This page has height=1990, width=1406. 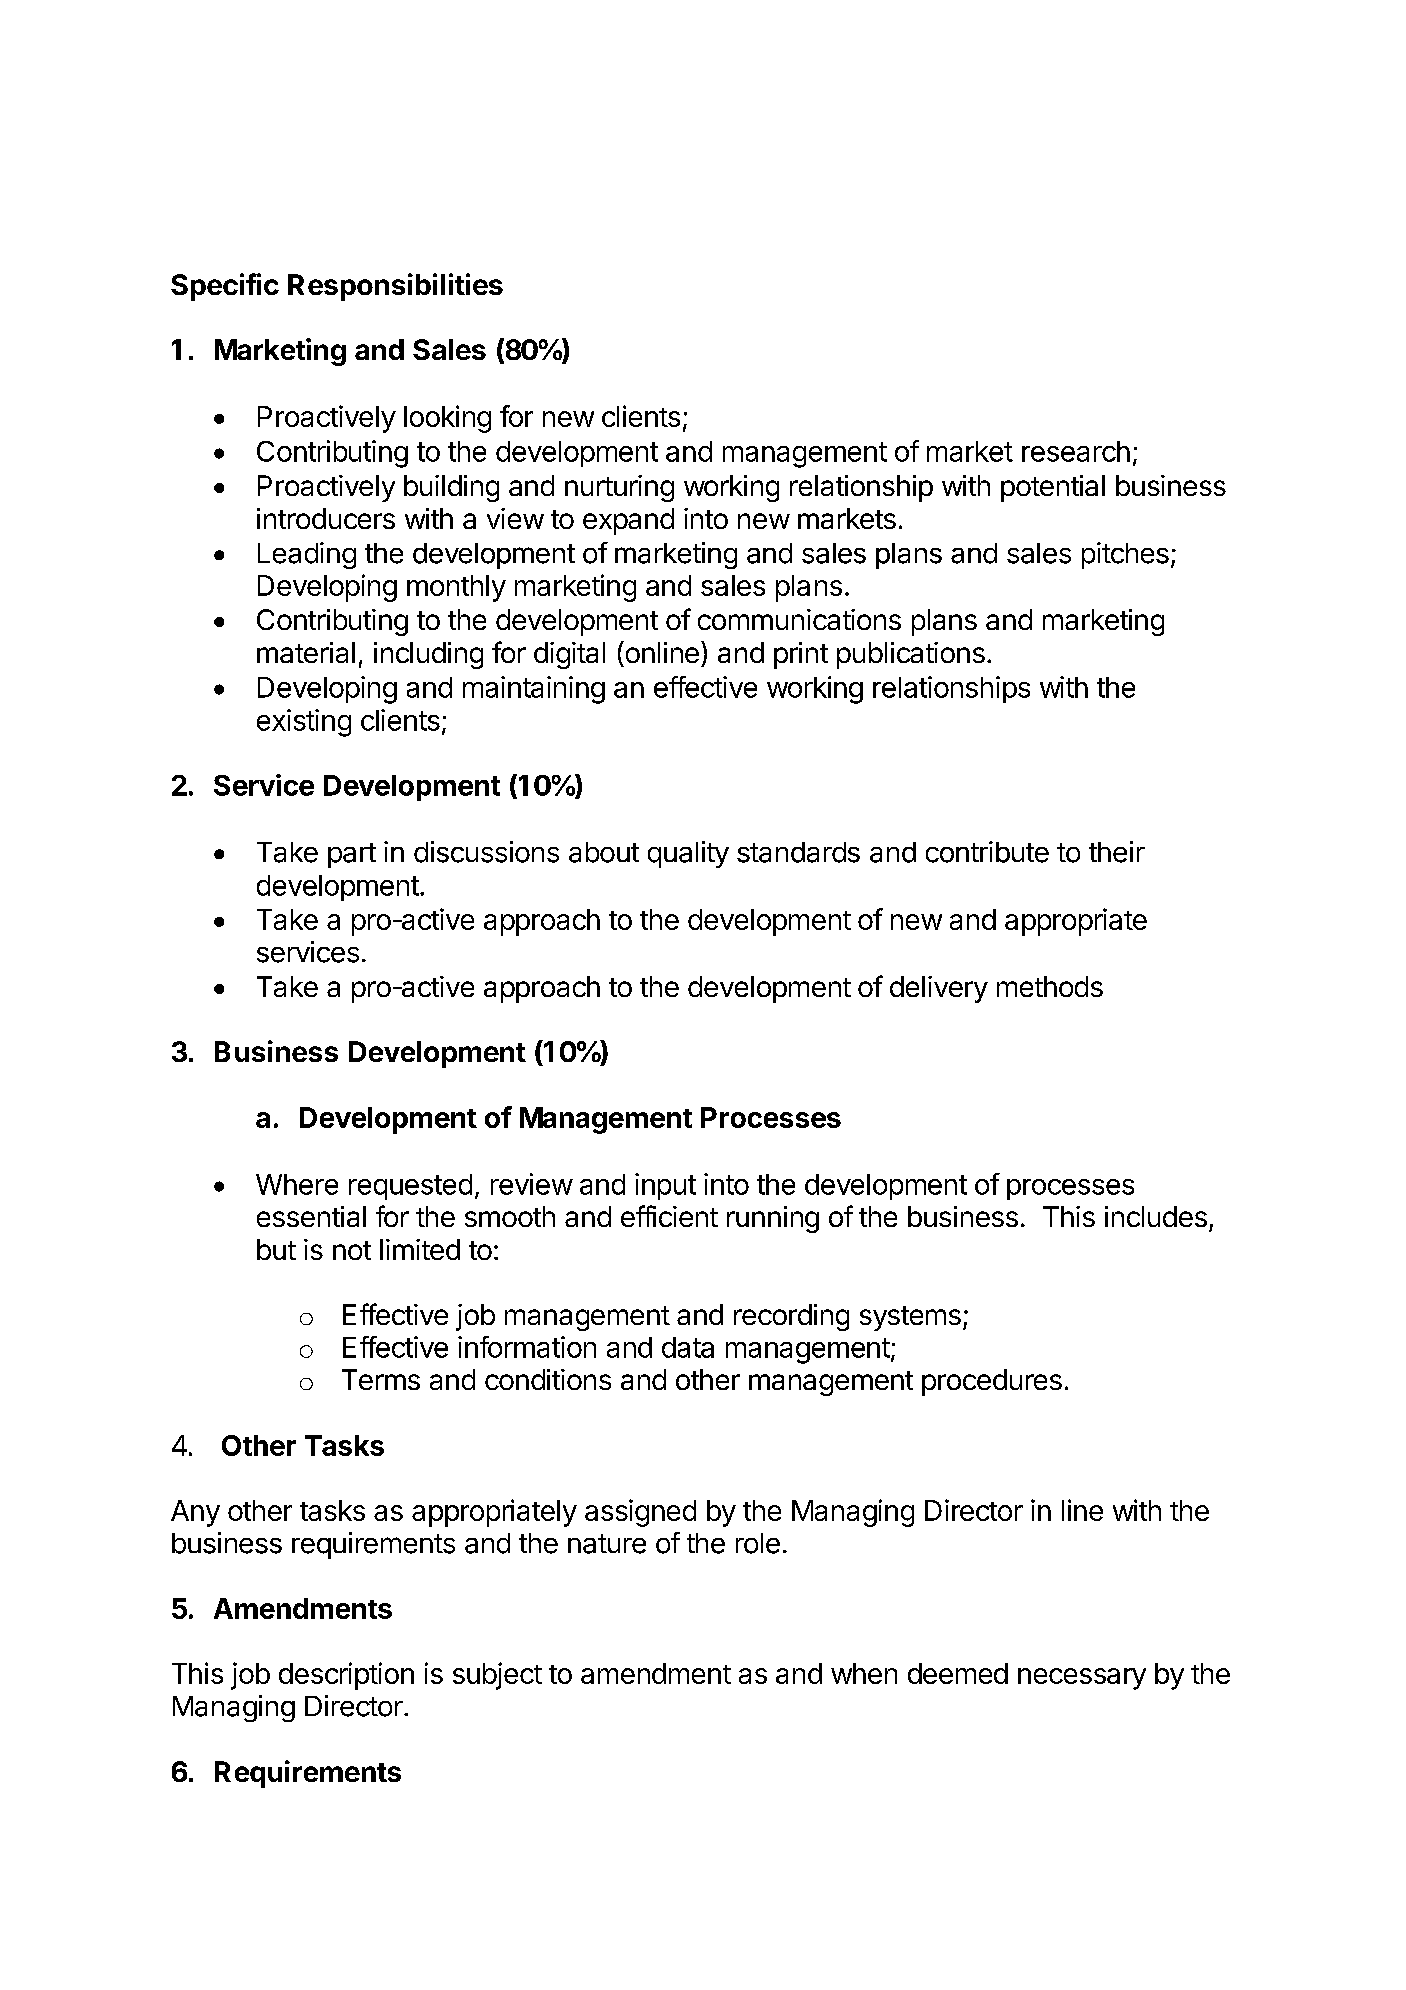 What do you see at coordinates (352, 855) in the page?
I see `part` at bounding box center [352, 855].
